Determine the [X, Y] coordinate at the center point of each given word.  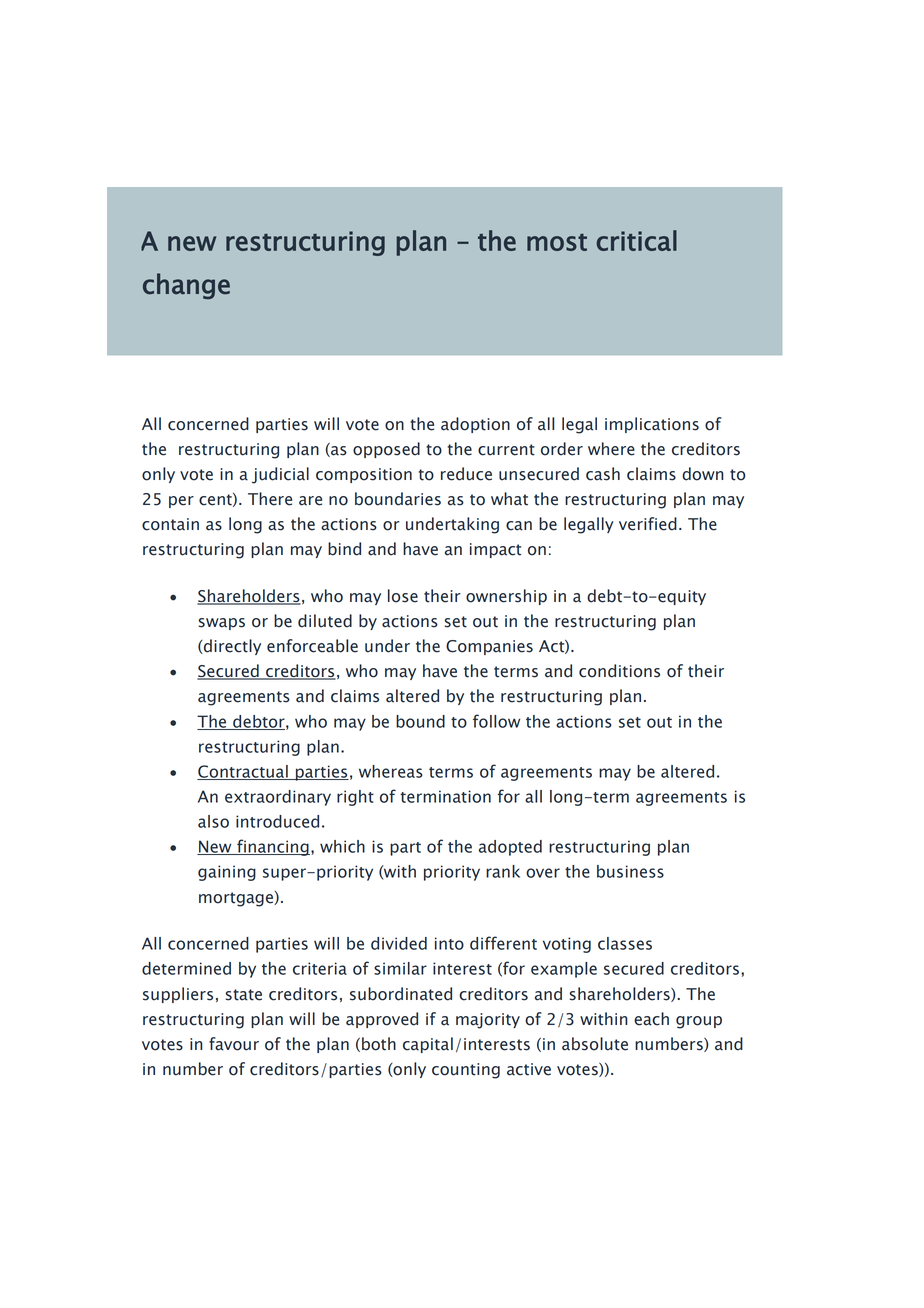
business [630, 871]
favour [234, 1044]
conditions [619, 671]
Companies [489, 647]
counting [466, 1071]
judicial [280, 475]
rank [503, 871]
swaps [221, 624]
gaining [227, 873]
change [186, 286]
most [557, 242]
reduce [466, 474]
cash [603, 474]
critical [636, 240]
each [651, 1019]
